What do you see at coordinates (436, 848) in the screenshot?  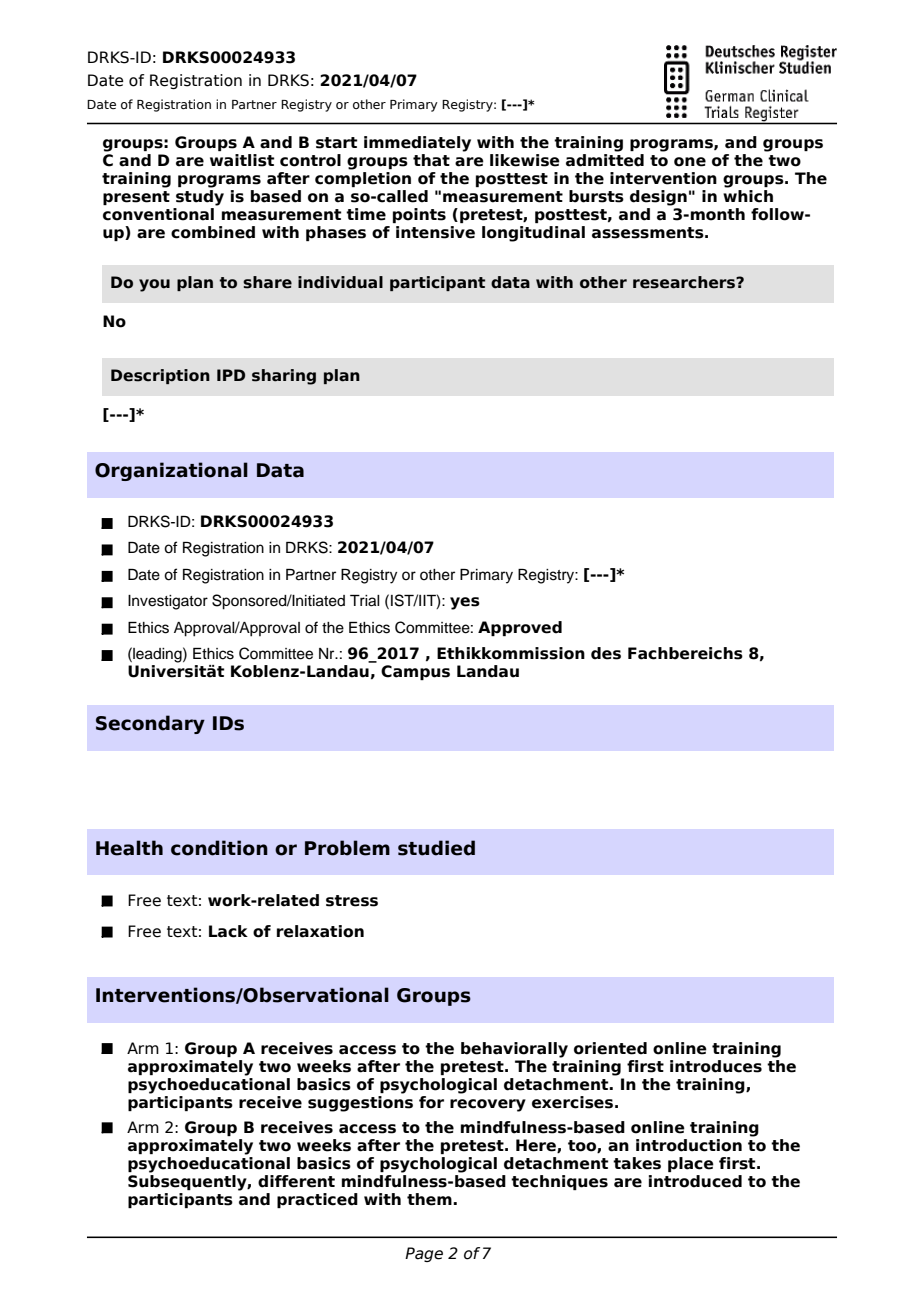 I see `studied` at bounding box center [436, 848].
